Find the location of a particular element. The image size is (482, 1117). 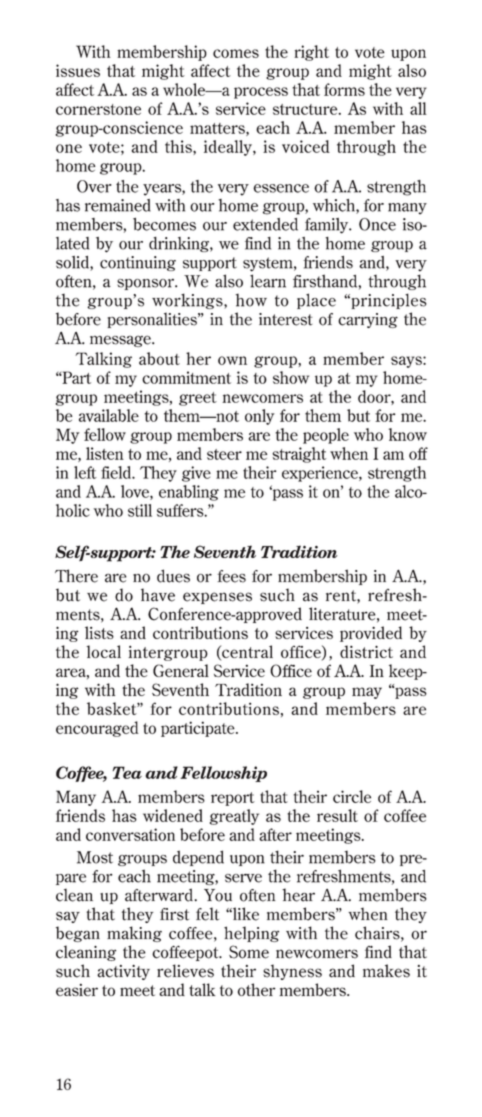

activity is located at coordinates (123, 972).
